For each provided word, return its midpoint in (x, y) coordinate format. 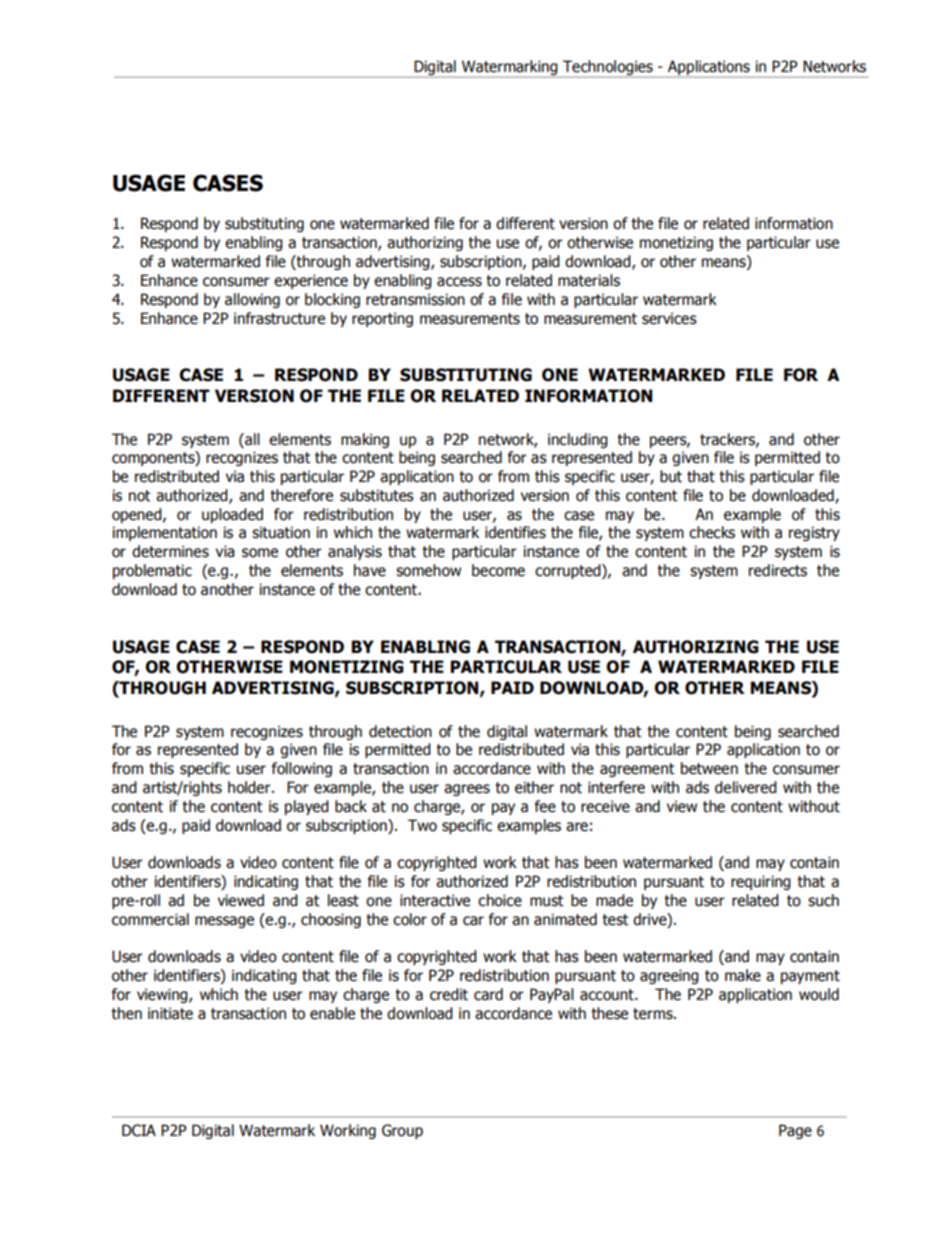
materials (589, 280)
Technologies (608, 67)
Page (795, 1131)
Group (402, 1131)
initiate (170, 1013)
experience (311, 281)
